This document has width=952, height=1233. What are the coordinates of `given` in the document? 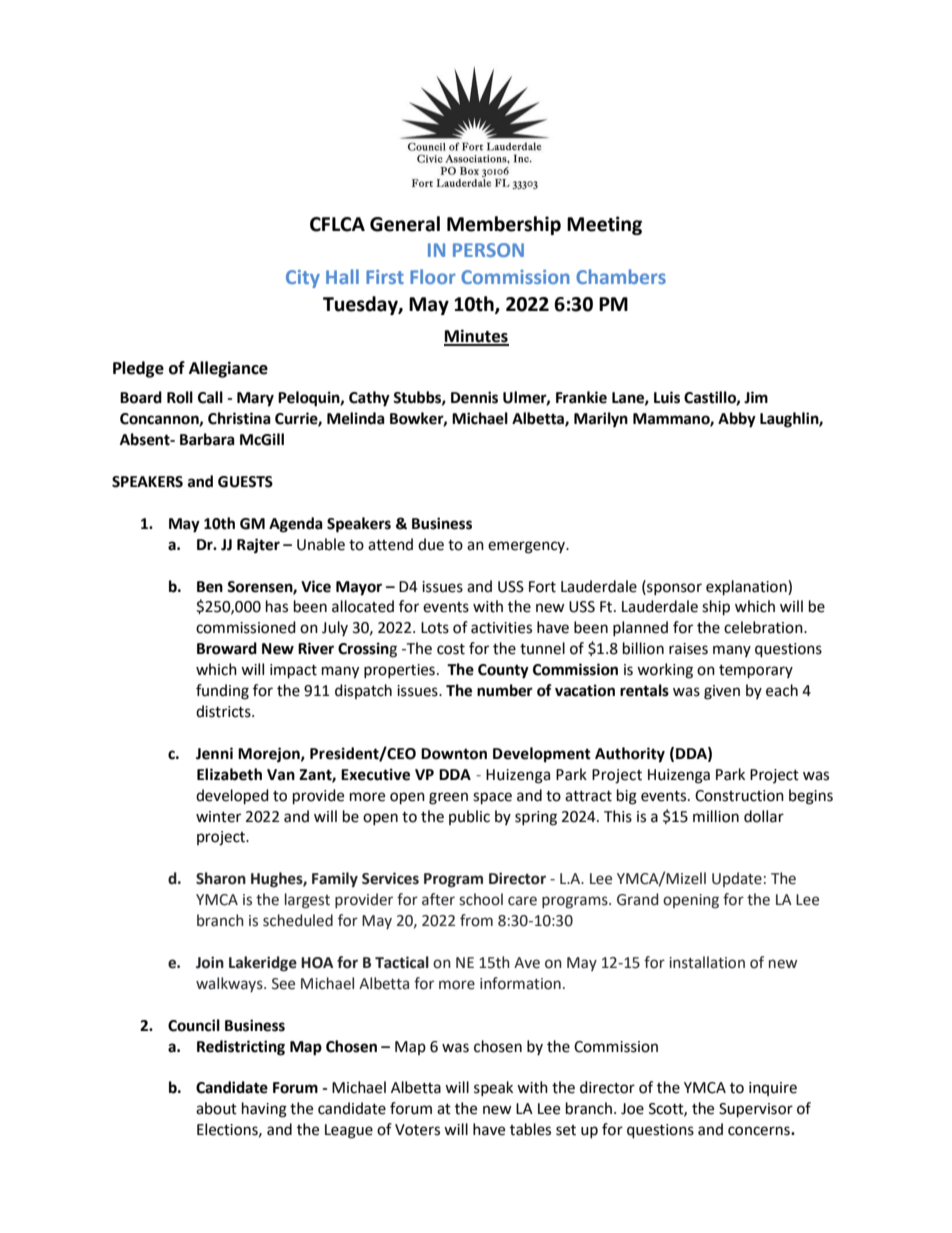 It's located at (722, 692).
